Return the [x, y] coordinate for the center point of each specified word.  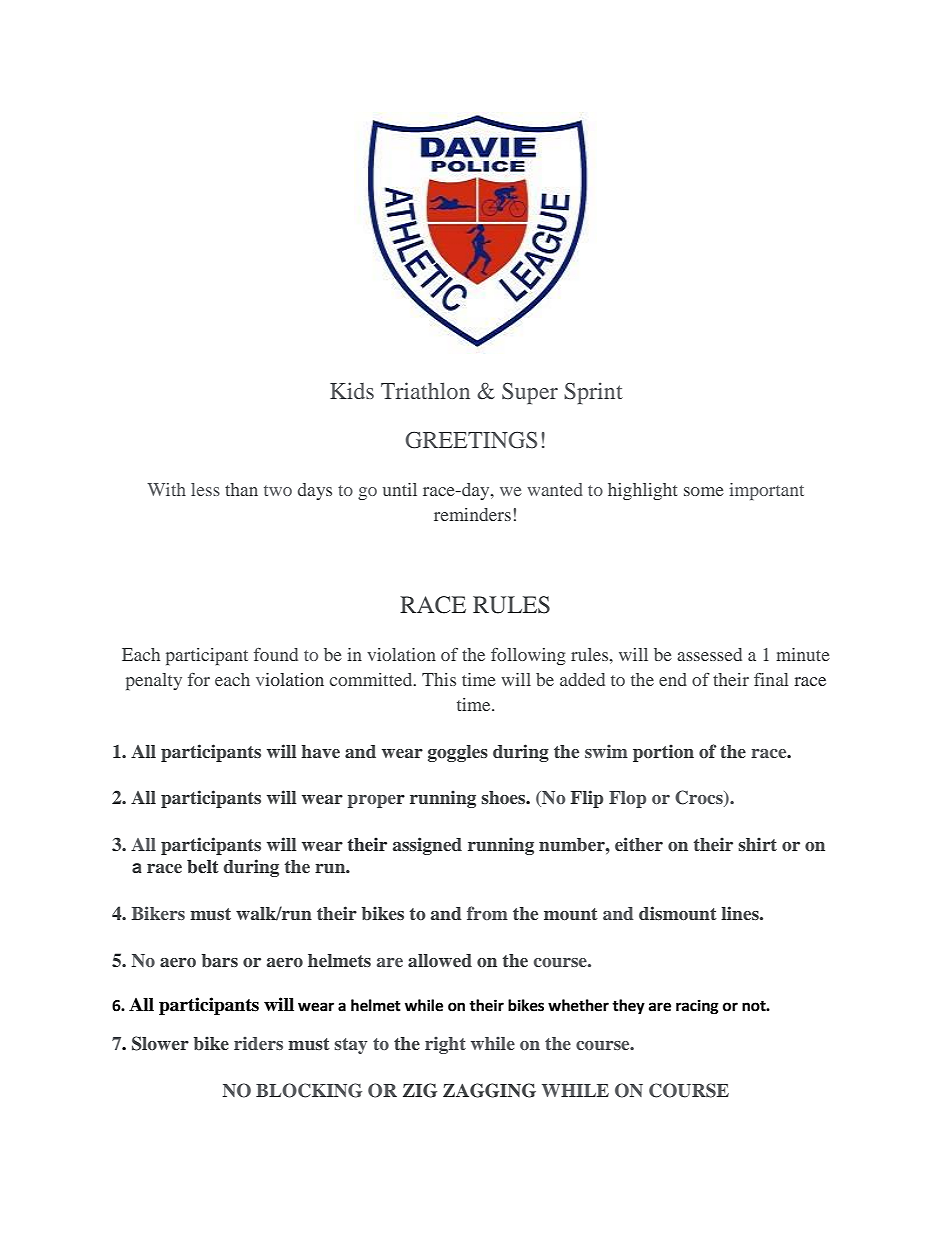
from [487, 913]
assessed [709, 654]
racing [697, 1007]
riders [258, 1043]
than [241, 489]
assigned [427, 846]
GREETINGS [471, 440]
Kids [352, 390]
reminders [472, 514]
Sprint [593, 393]
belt [203, 867]
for [199, 679]
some [704, 491]
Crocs [700, 798]
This [439, 679]
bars [220, 960]
